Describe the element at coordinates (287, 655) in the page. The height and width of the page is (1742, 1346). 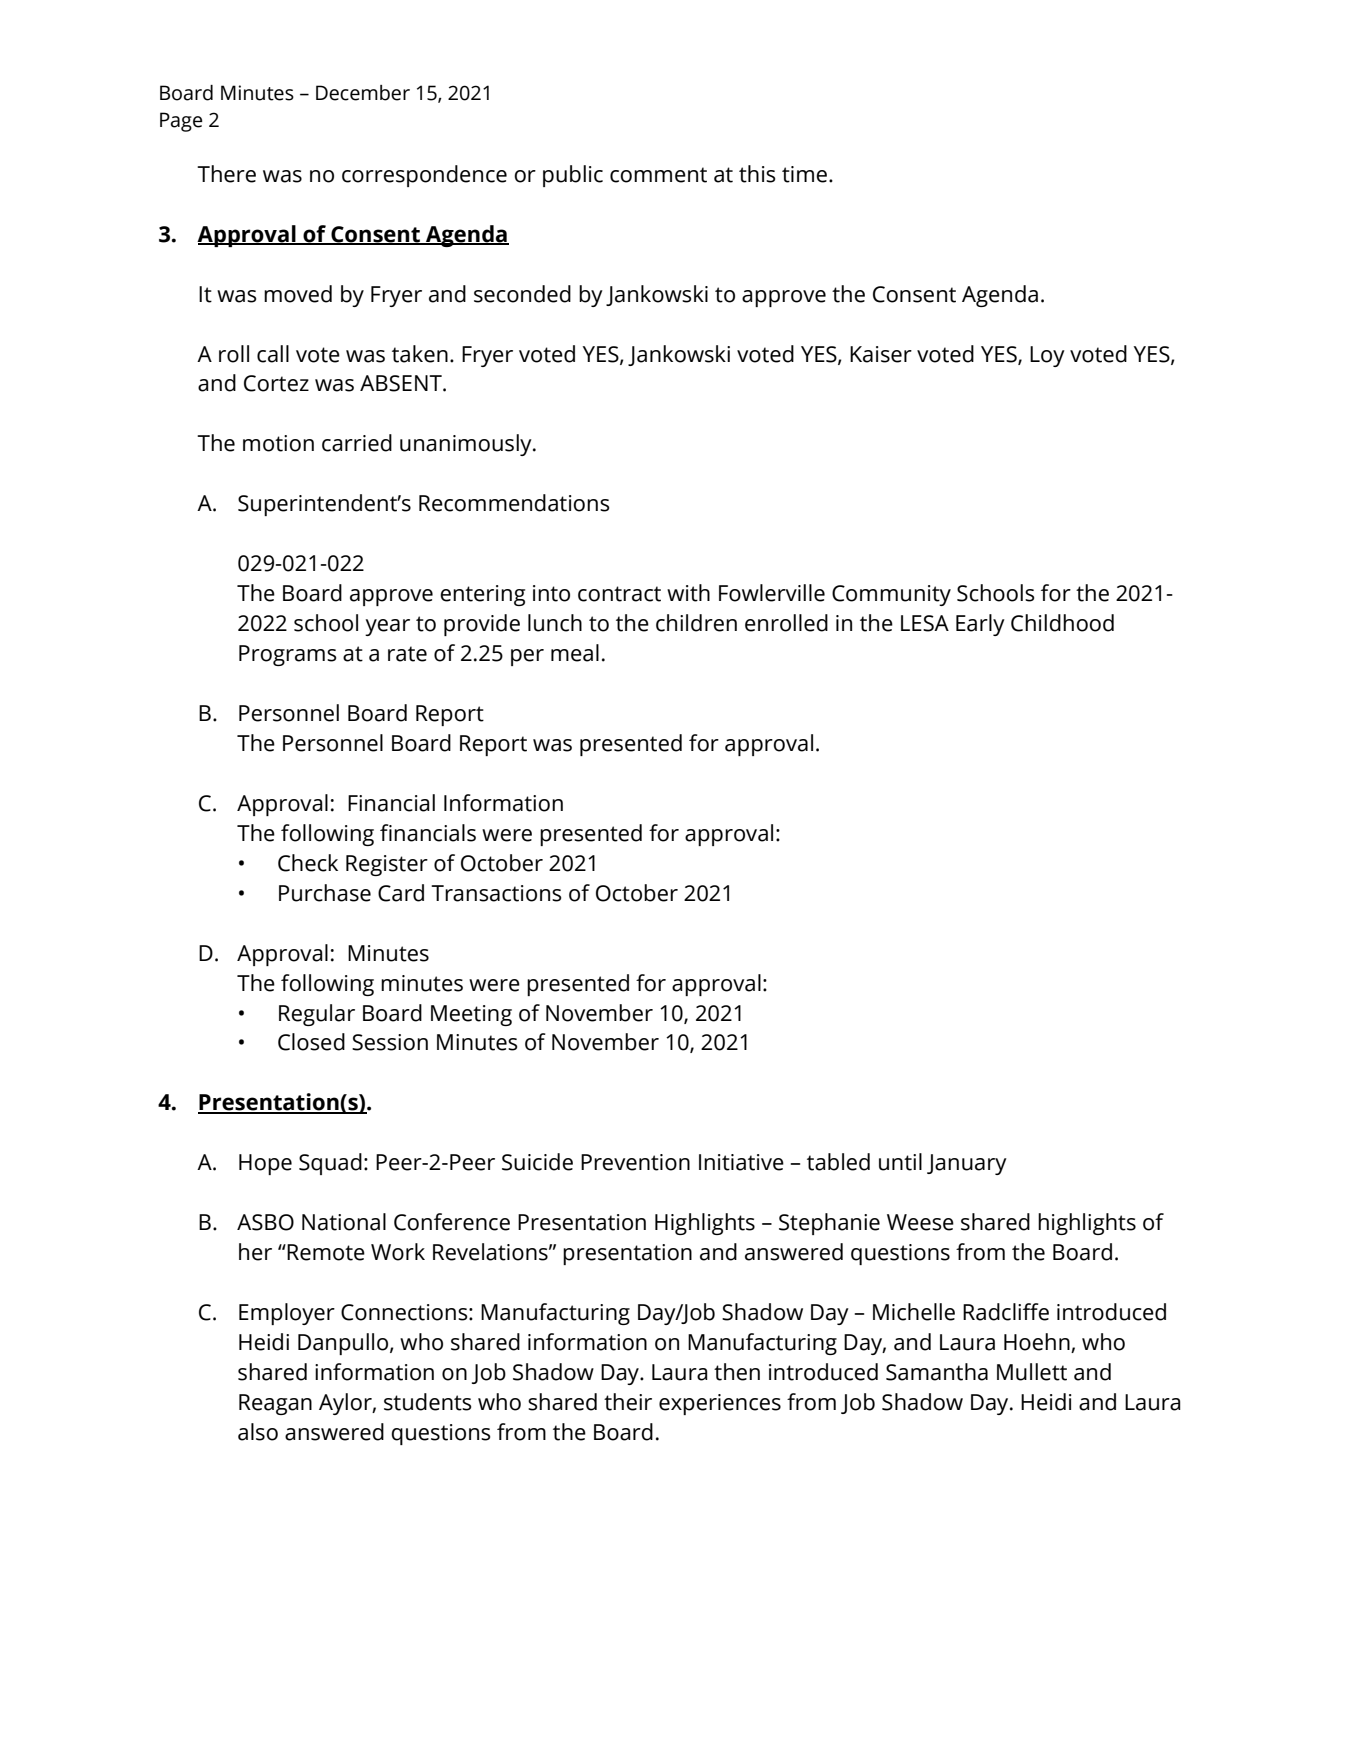
I see `Programs` at that location.
